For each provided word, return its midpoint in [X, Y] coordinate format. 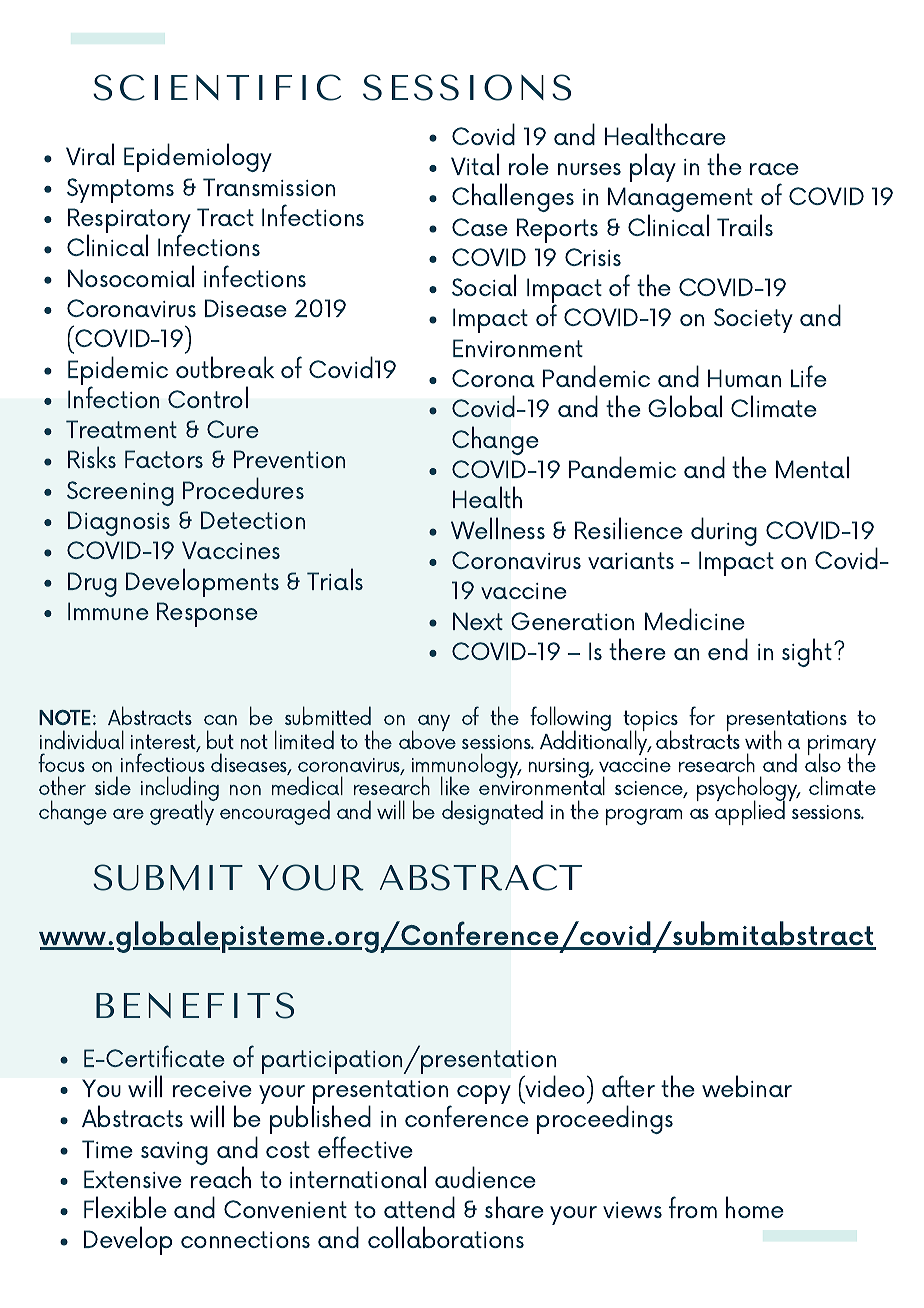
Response [207, 614]
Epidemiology [198, 157]
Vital [475, 164]
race [774, 169]
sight [807, 652]
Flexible [125, 1207]
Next [478, 621]
